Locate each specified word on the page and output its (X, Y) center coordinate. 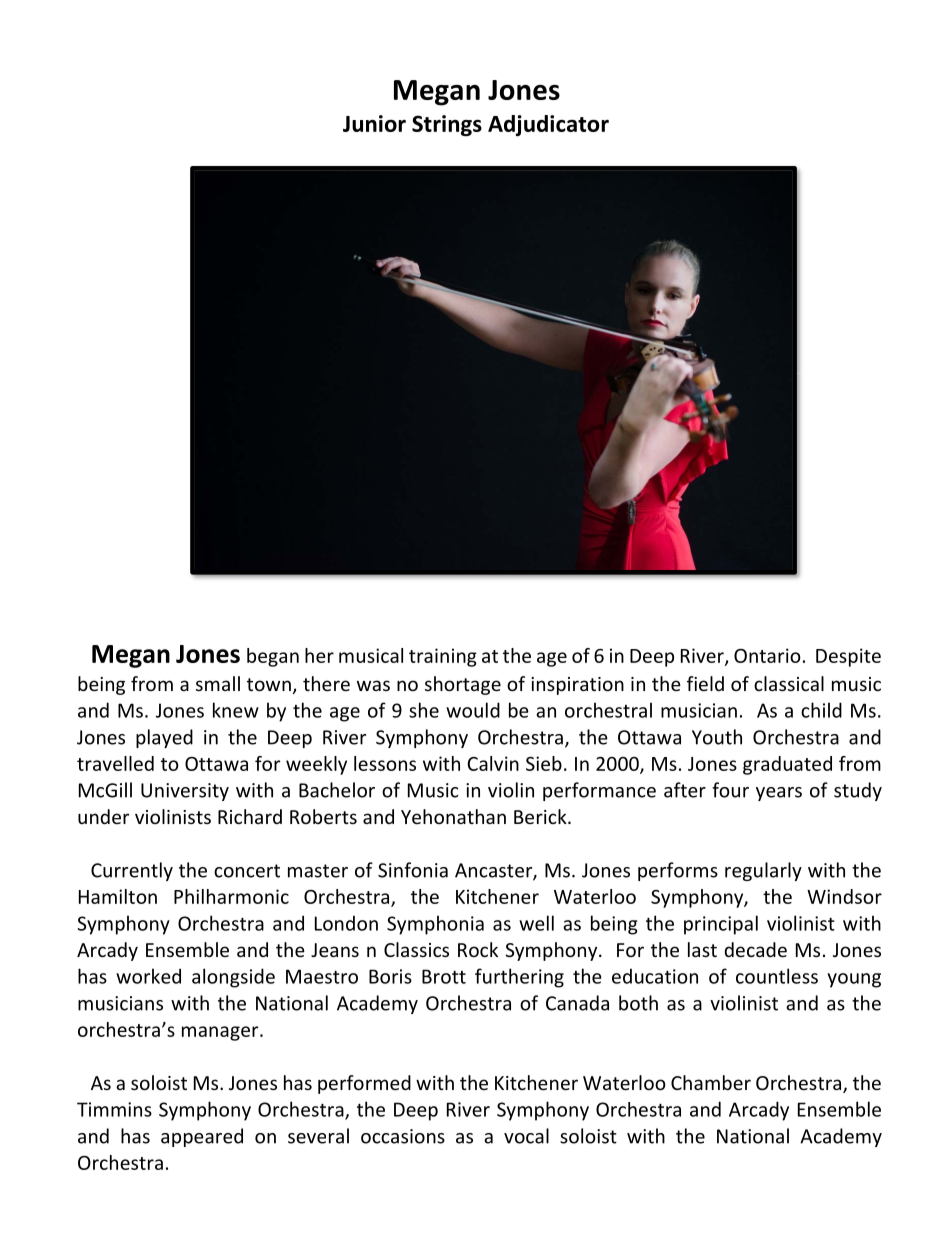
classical (789, 683)
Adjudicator (548, 125)
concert (247, 871)
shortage (463, 685)
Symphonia (435, 925)
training (443, 657)
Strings (447, 125)
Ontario (767, 655)
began (273, 657)
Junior (374, 123)
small (218, 683)
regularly (763, 871)
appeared (202, 1137)
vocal (526, 1136)
